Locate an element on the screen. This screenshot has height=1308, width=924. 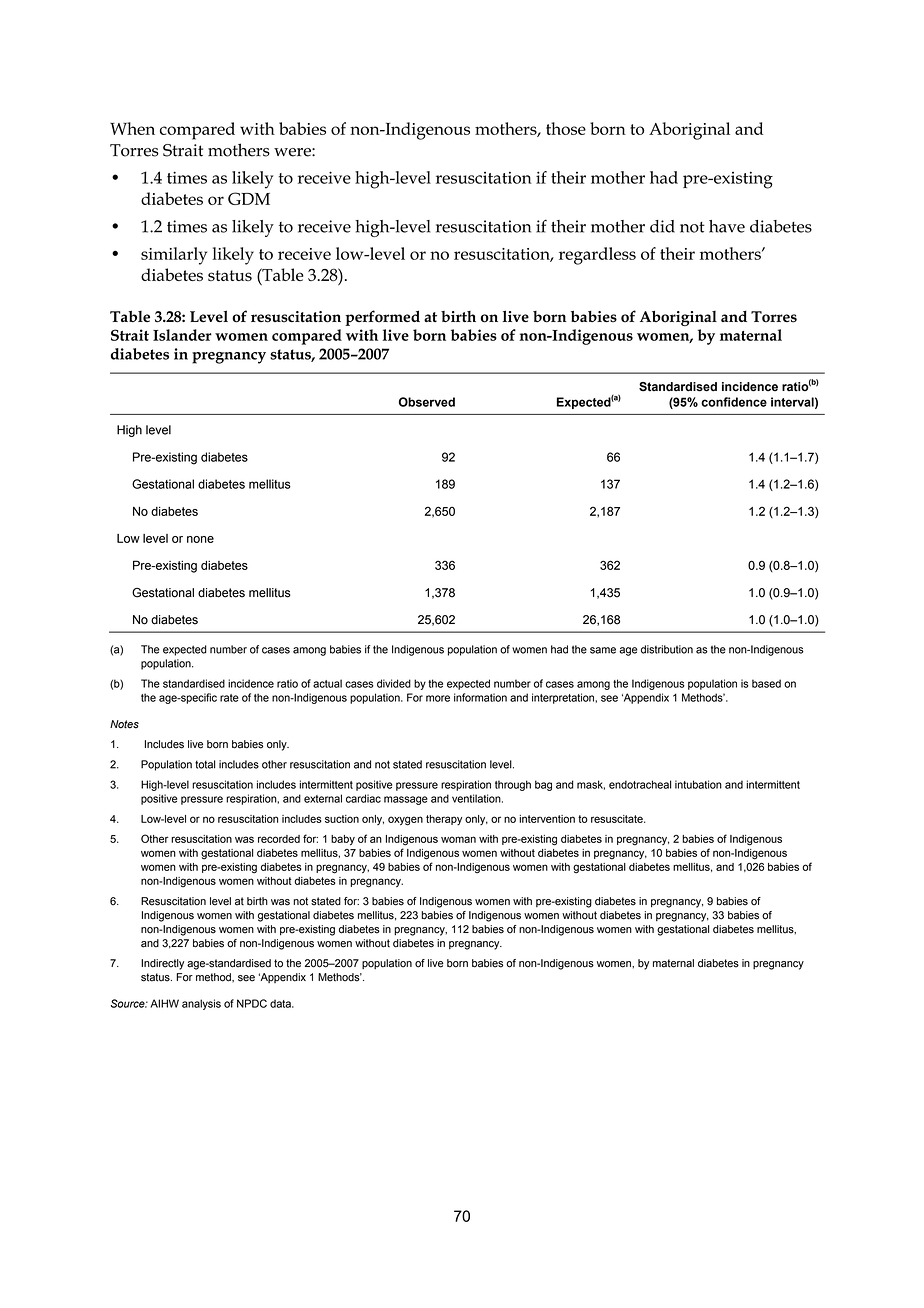
rate is located at coordinates (229, 698).
